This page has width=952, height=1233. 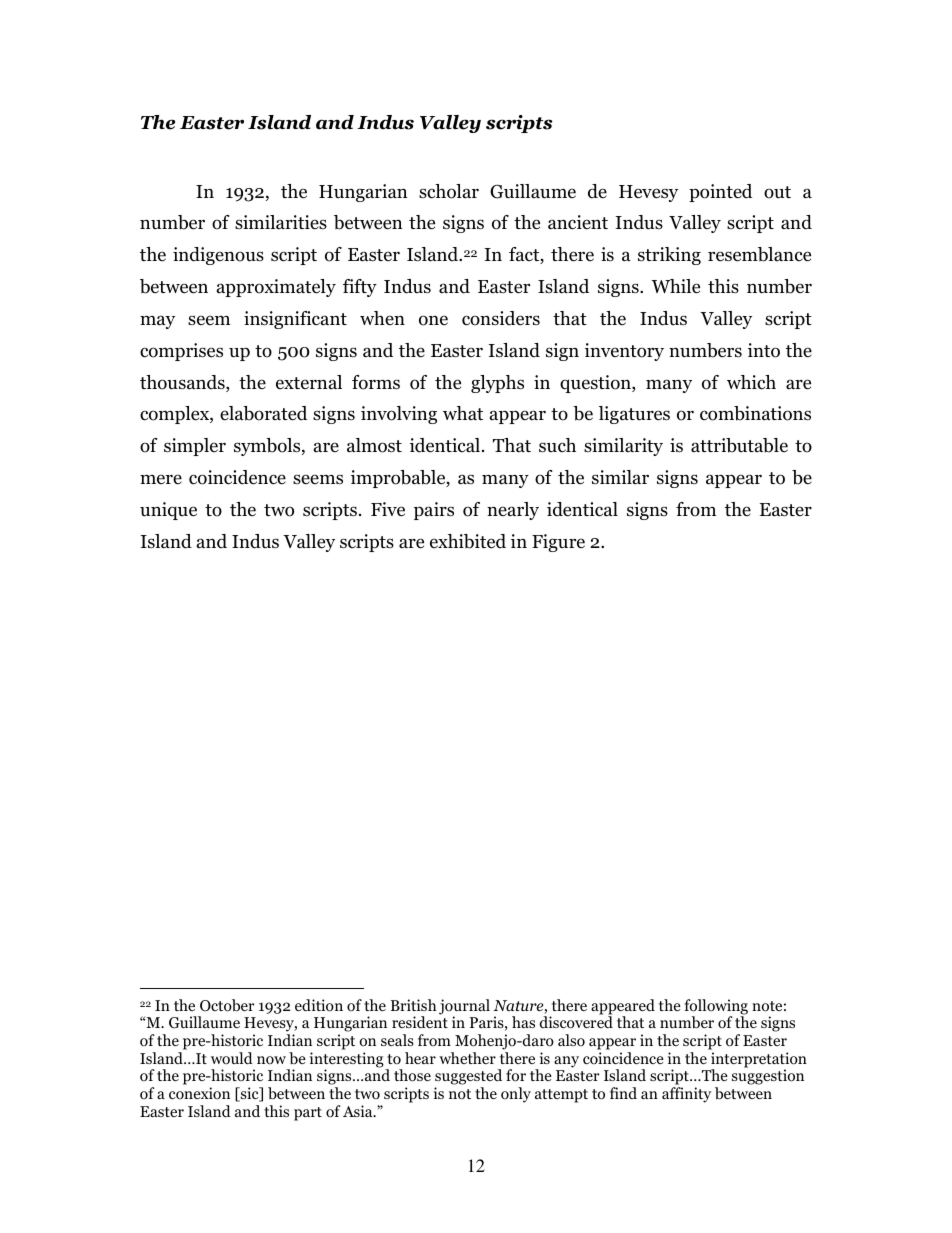 I want to click on scholar, so click(x=449, y=191).
